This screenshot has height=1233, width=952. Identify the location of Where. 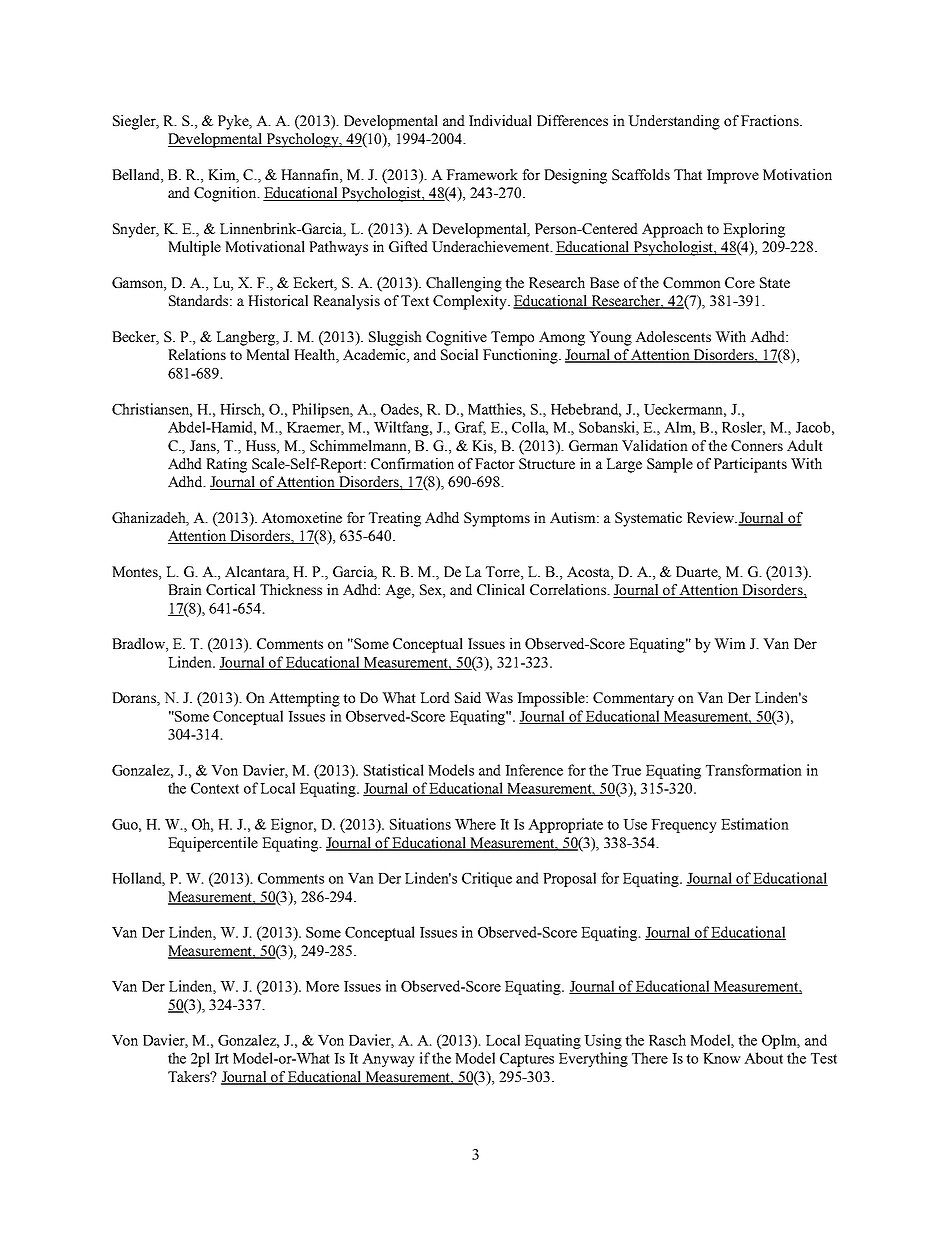
(475, 824).
